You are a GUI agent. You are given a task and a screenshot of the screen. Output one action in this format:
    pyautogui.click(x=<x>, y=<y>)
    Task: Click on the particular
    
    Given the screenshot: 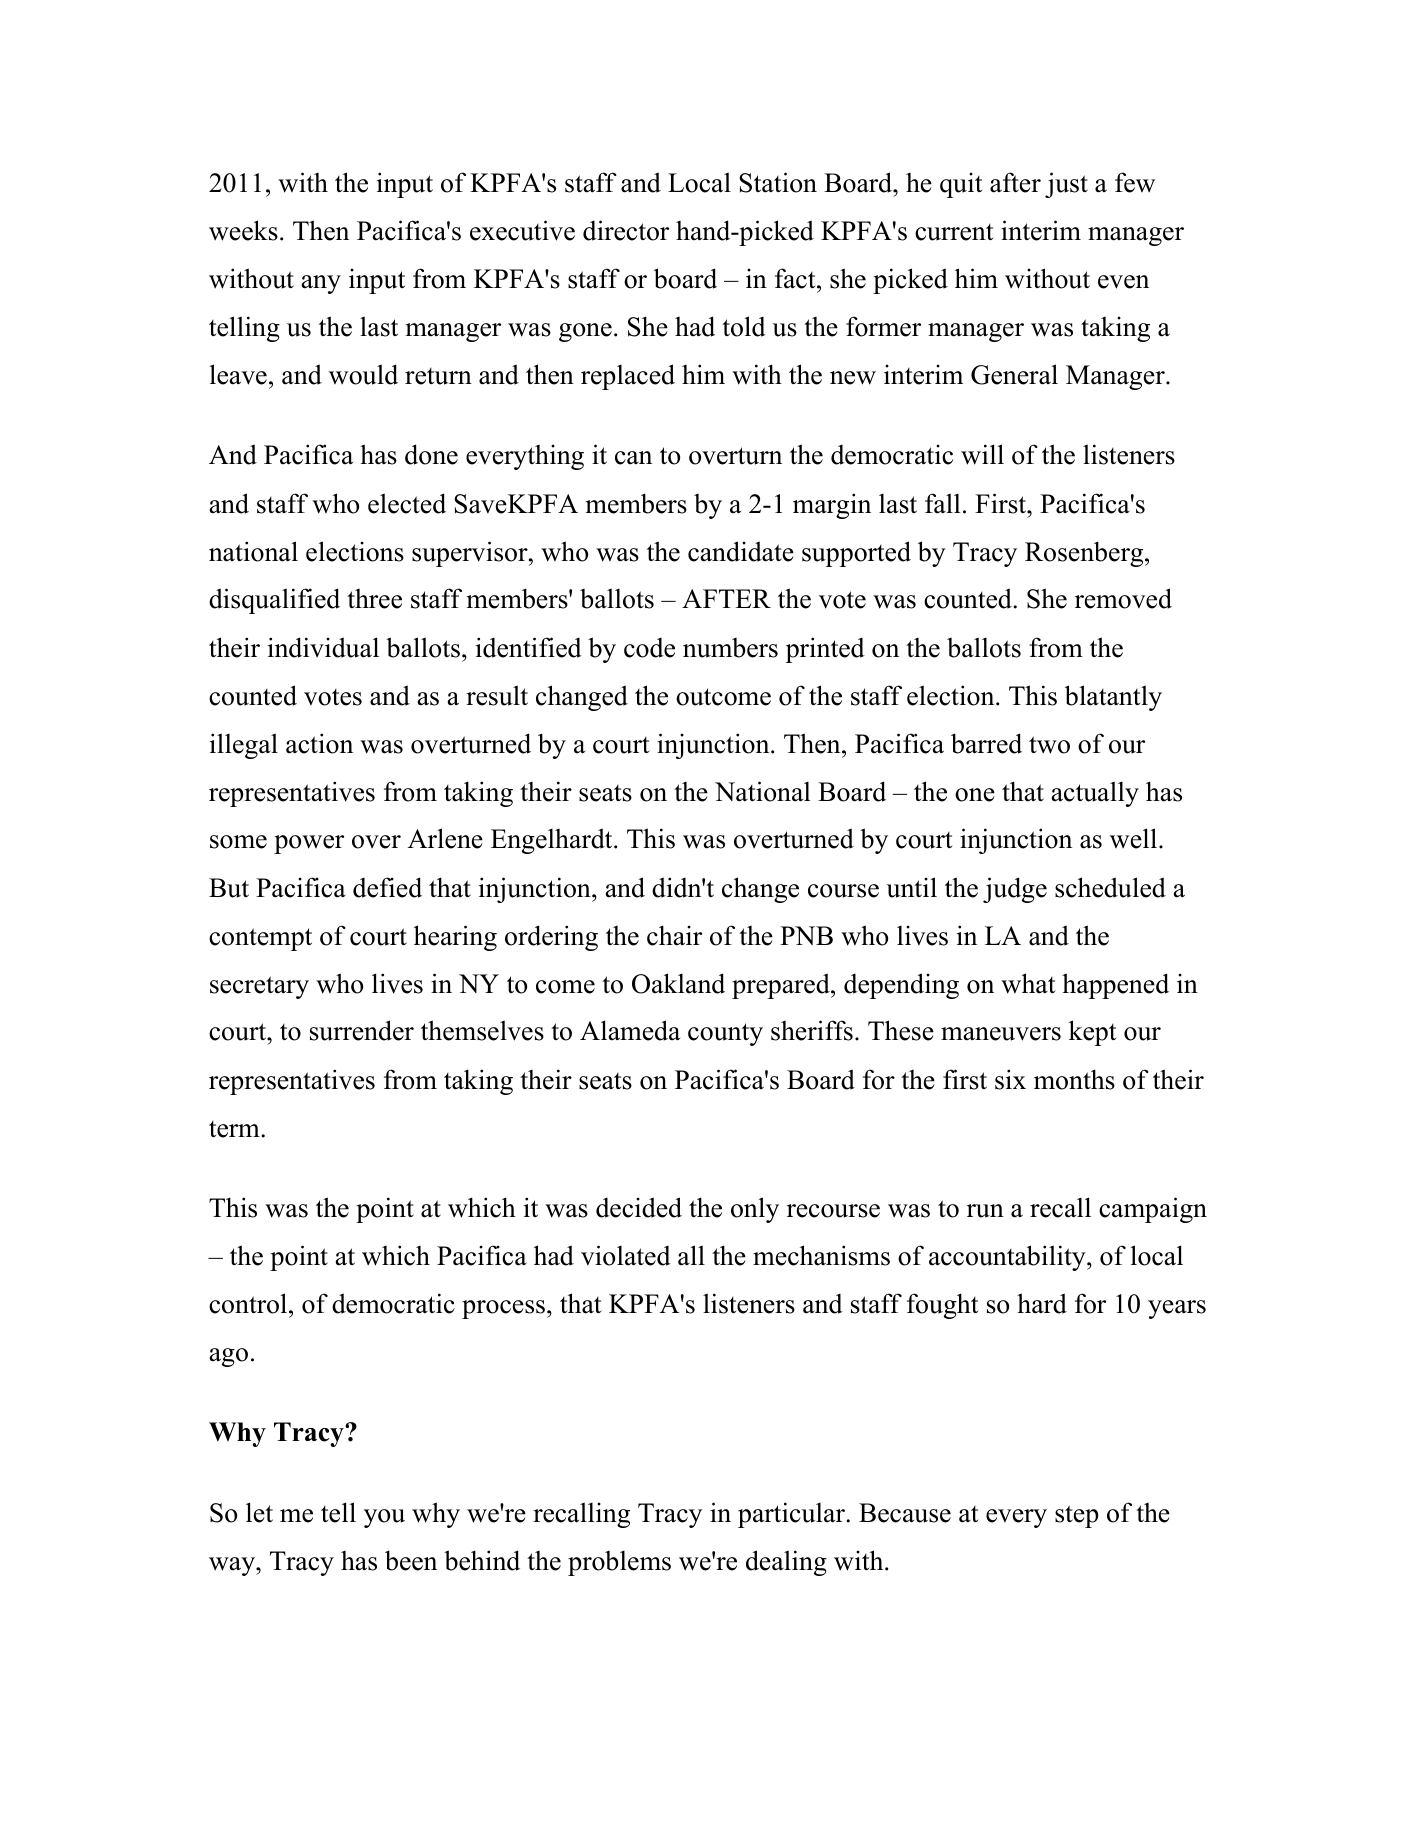 What is the action you would take?
    pyautogui.click(x=791, y=1515)
